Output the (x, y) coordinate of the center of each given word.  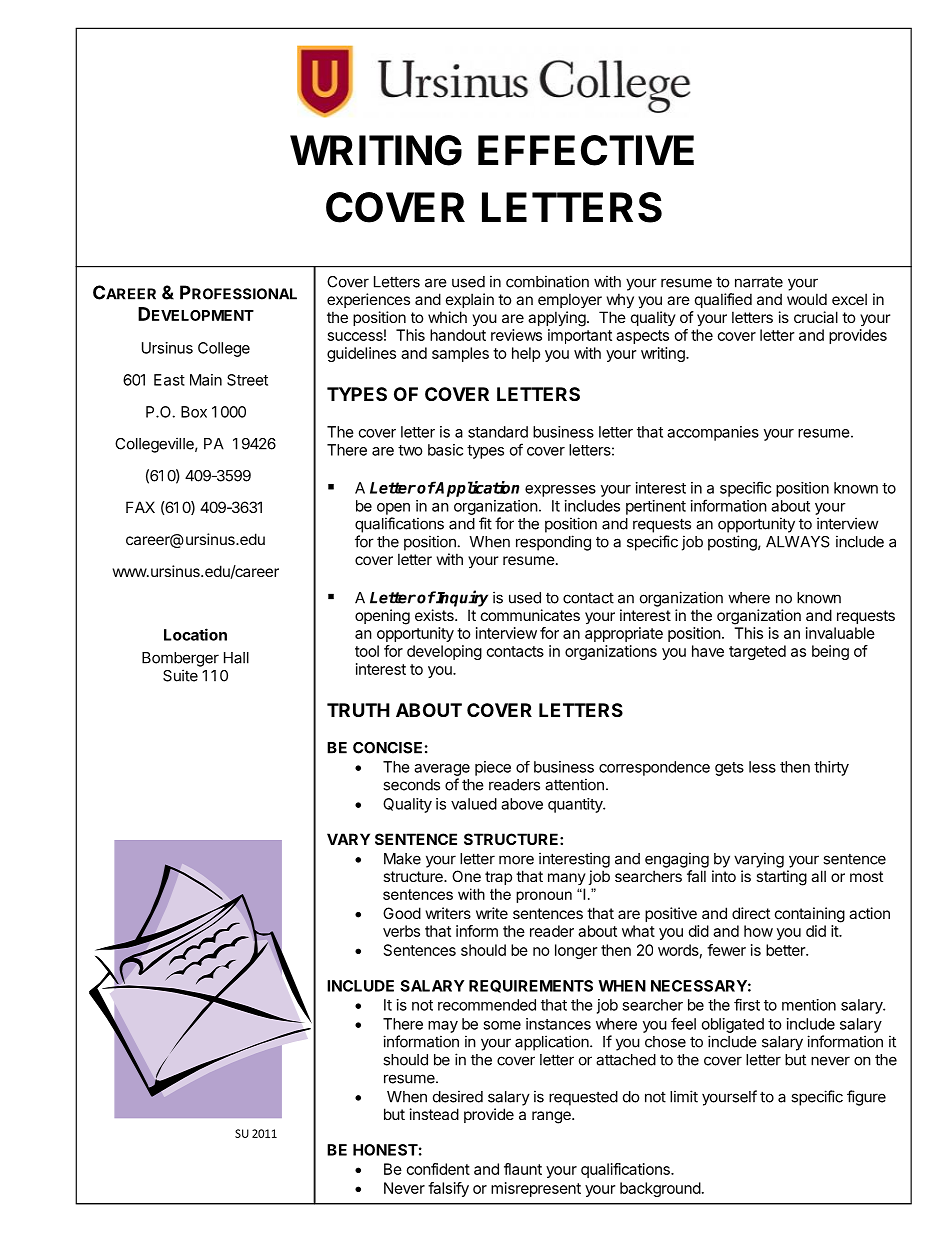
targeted (757, 652)
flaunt (523, 1169)
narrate (759, 282)
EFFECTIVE (586, 150)
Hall (236, 658)
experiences (368, 300)
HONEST (385, 1150)
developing (444, 652)
